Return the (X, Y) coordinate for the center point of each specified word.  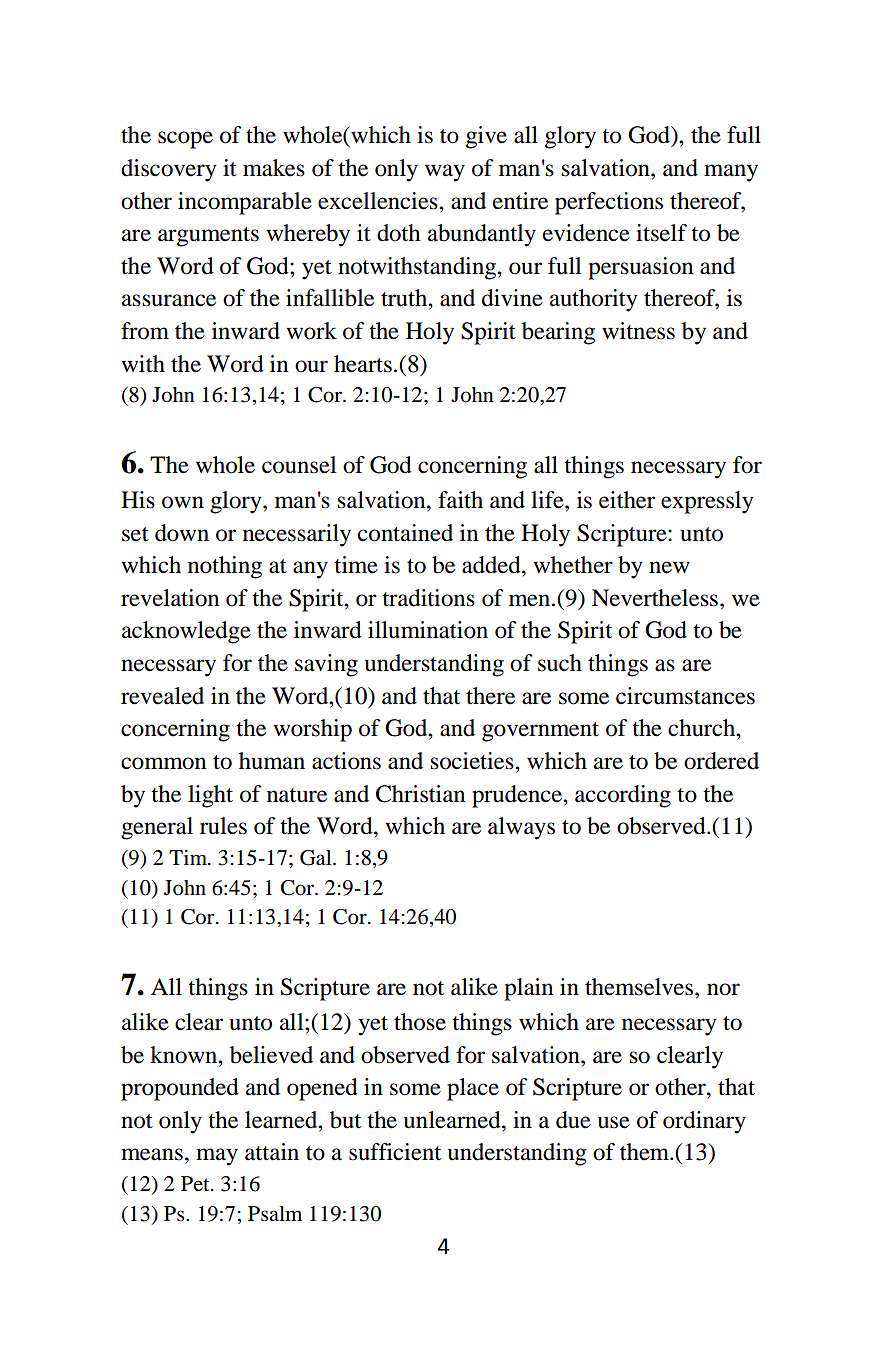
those (420, 1022)
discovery (169, 170)
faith (460, 500)
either (627, 500)
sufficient (395, 1152)
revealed (162, 696)
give (486, 137)
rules (223, 826)
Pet (196, 1183)
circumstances (685, 696)
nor (723, 989)
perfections (609, 203)
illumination (428, 630)
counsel (299, 465)
